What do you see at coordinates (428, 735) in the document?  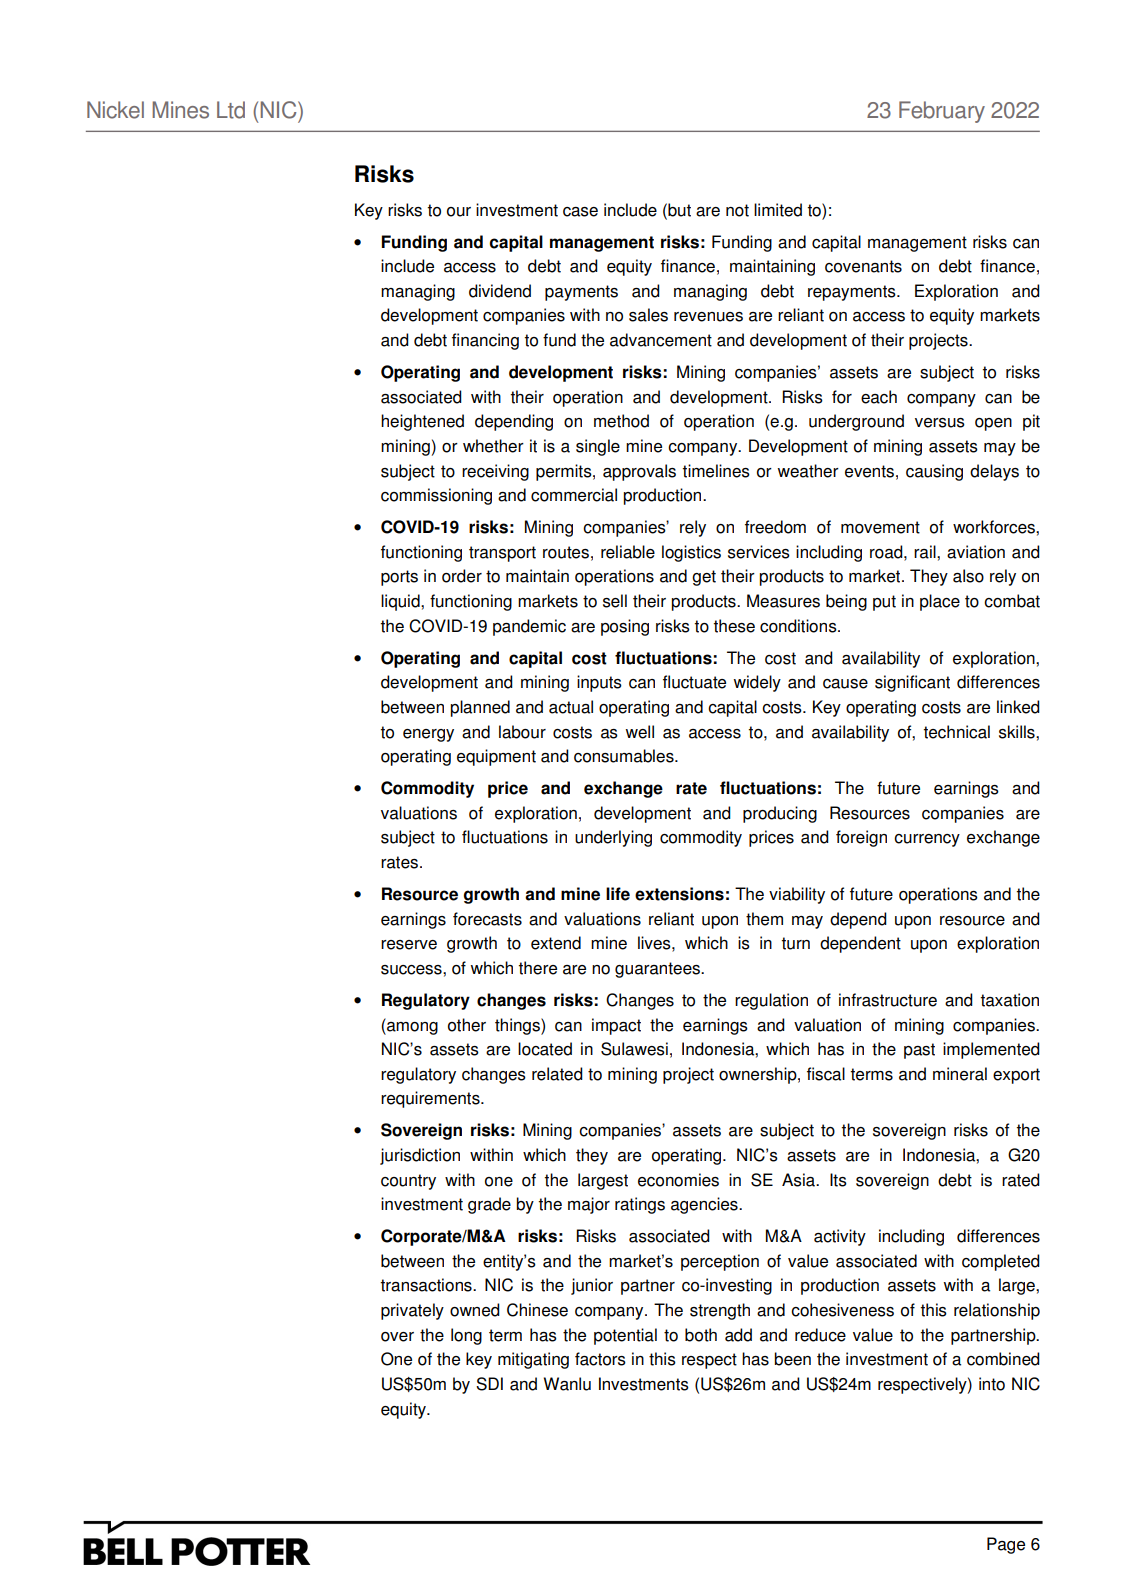 I see `energy` at bounding box center [428, 735].
